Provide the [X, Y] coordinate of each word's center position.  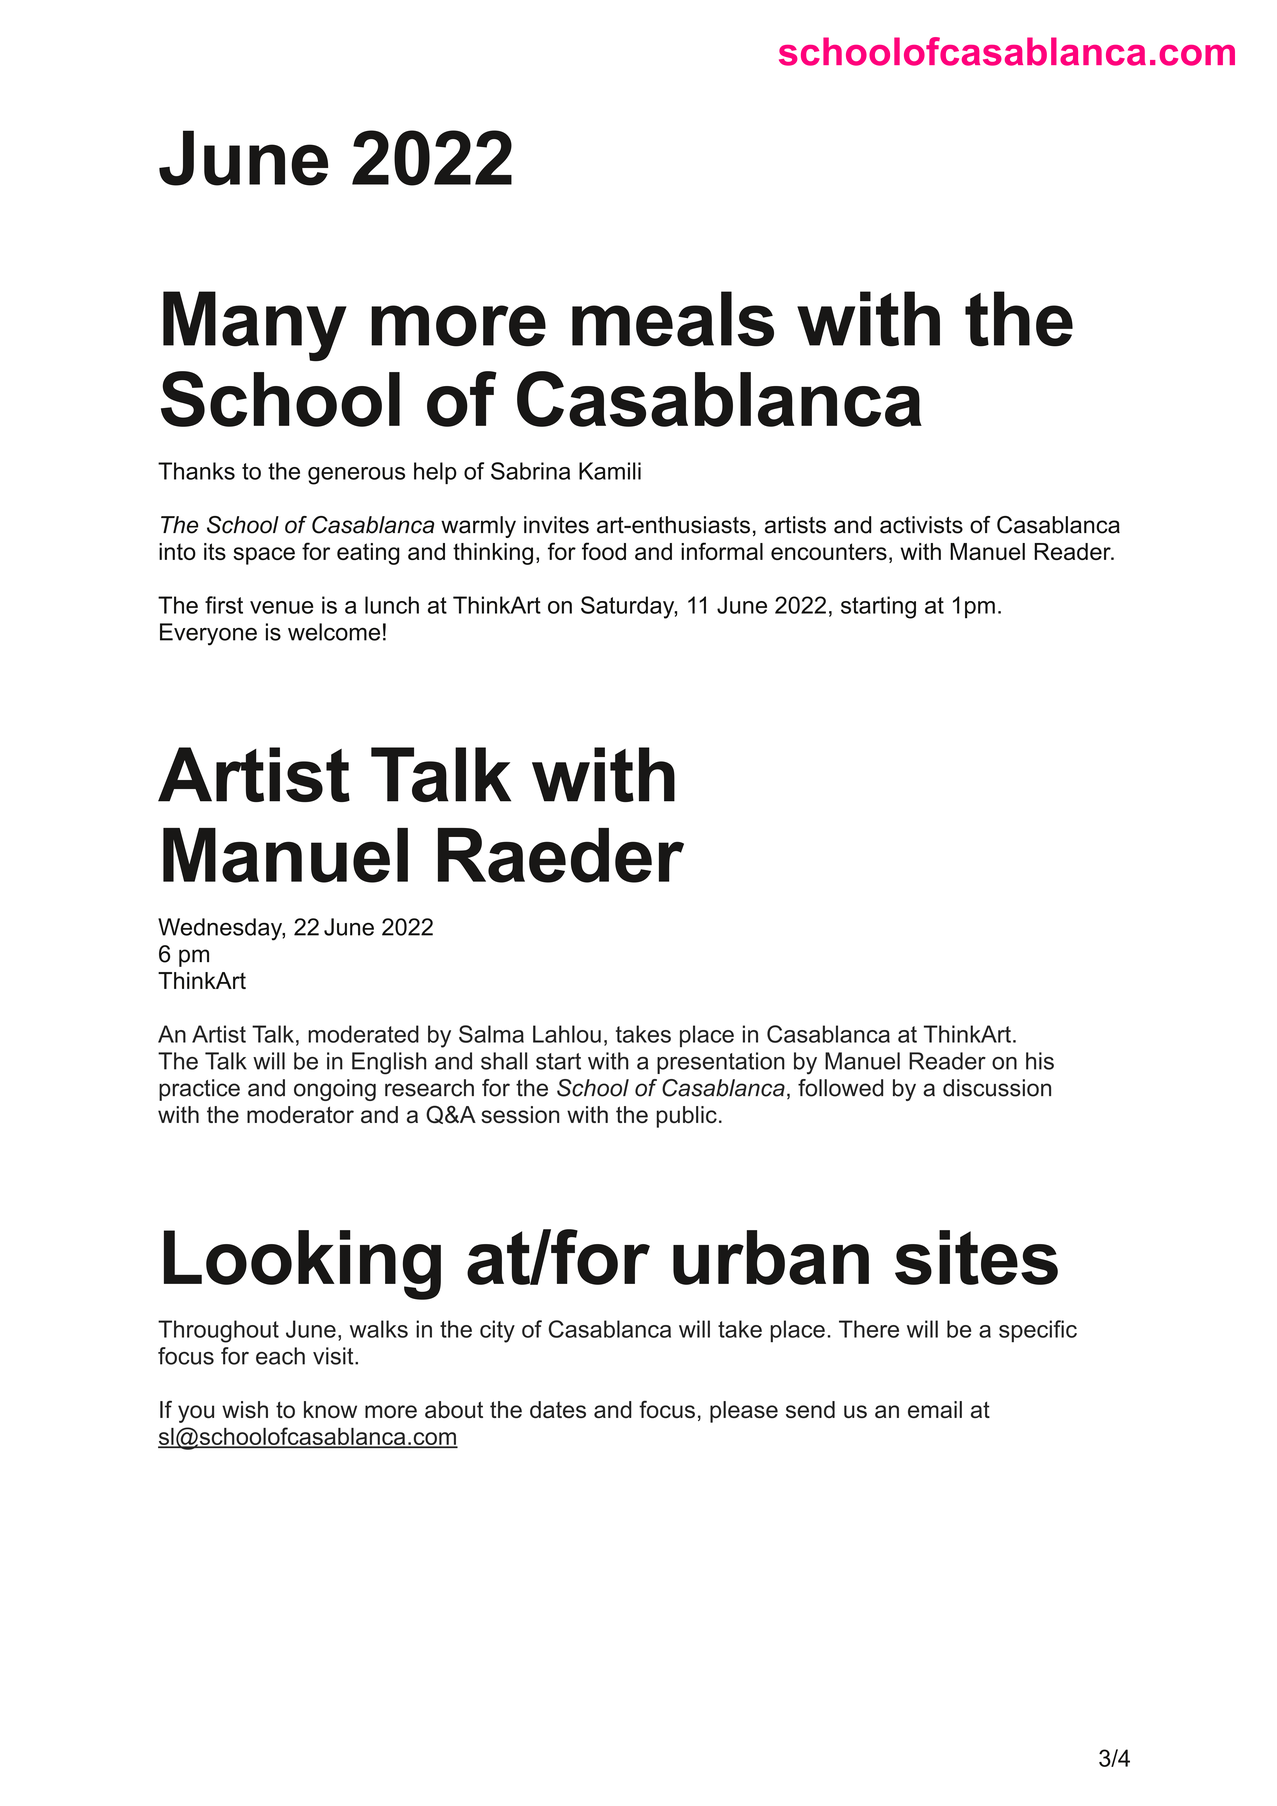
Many [255, 326]
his [1040, 1061]
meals [673, 319]
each [280, 1356]
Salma [491, 1034]
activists [921, 525]
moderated [363, 1034]
